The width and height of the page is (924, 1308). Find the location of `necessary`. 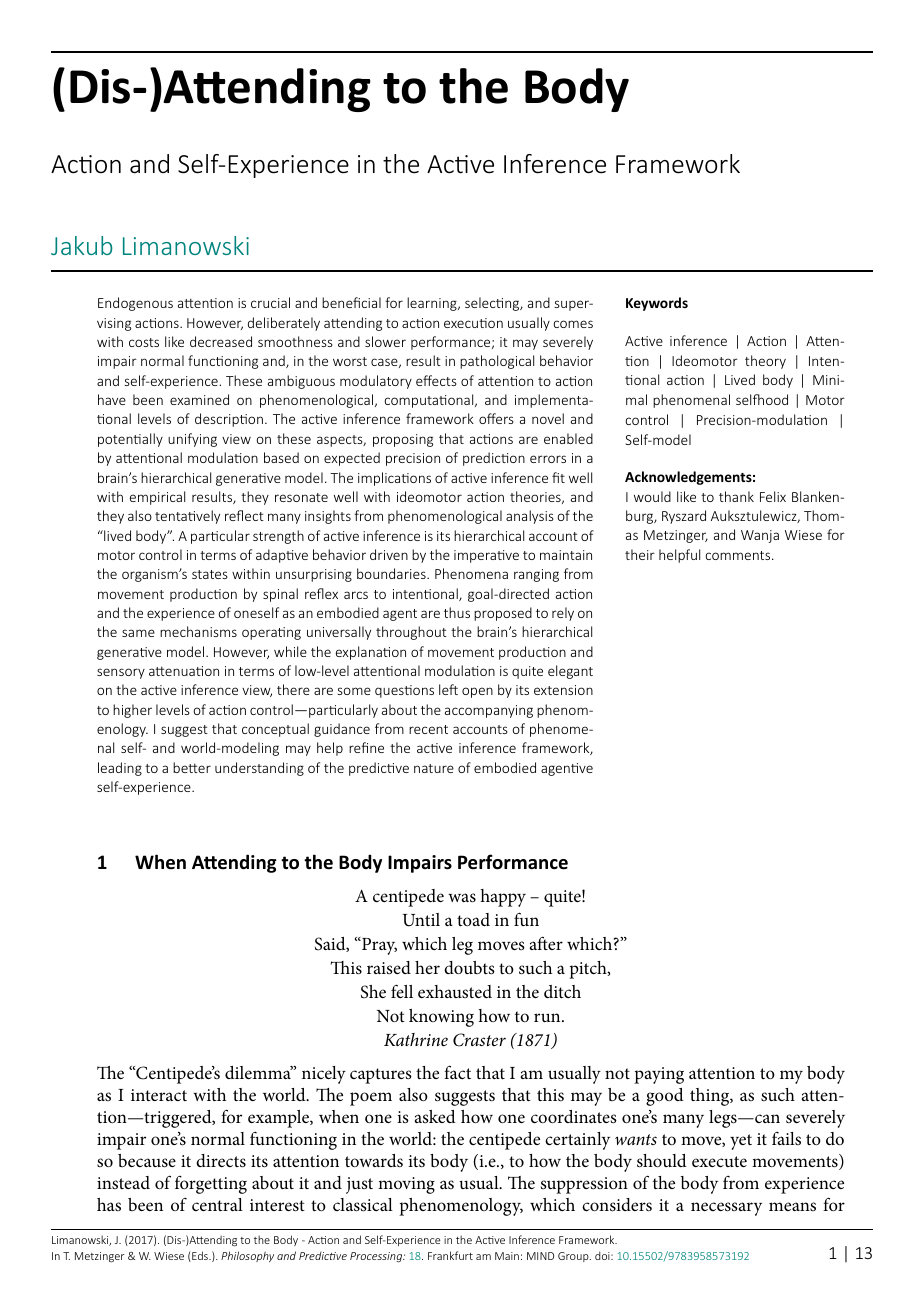

necessary is located at coordinates (726, 1209).
